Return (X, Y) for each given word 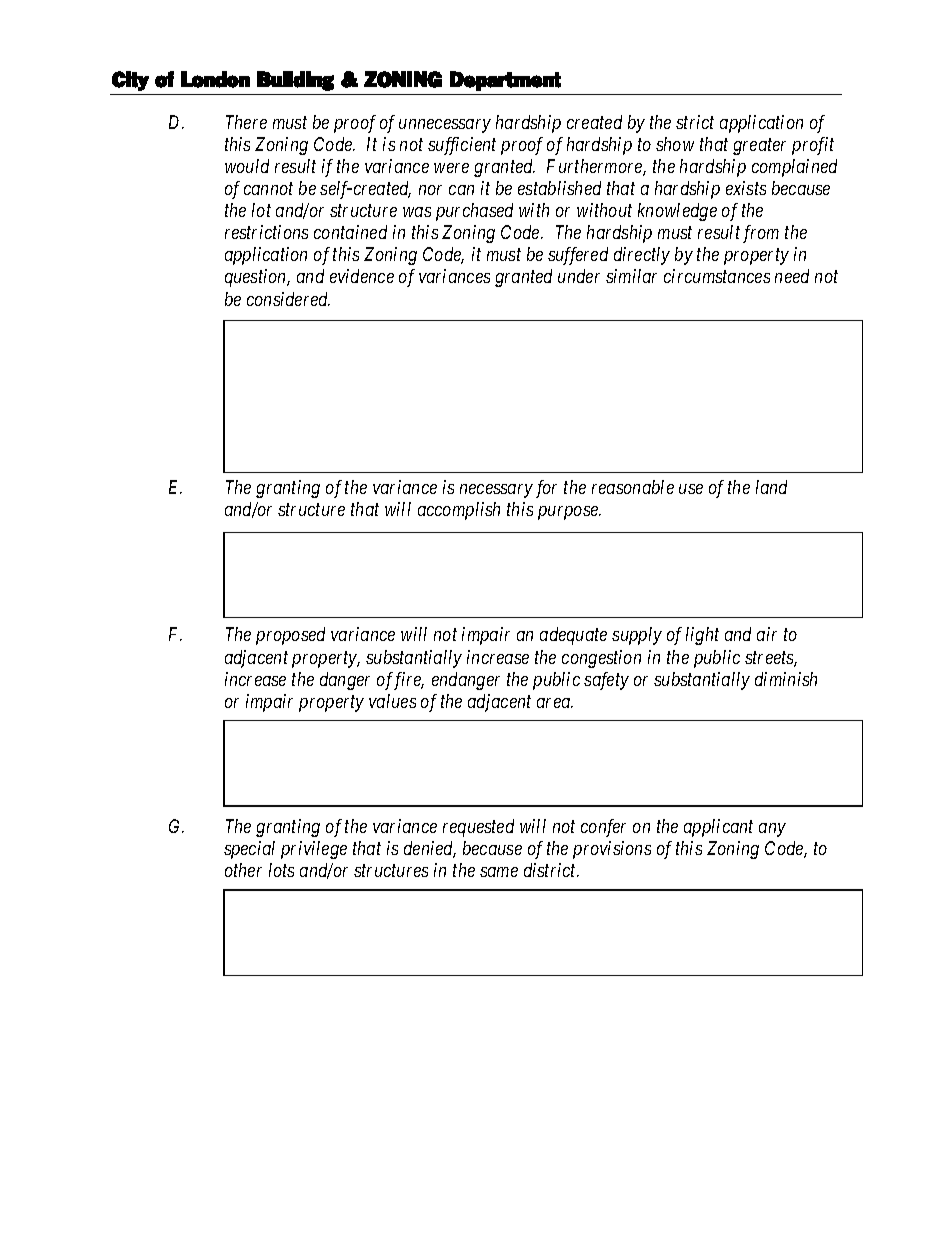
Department (505, 81)
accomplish (459, 511)
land (771, 487)
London (215, 79)
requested (478, 828)
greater (759, 147)
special (249, 850)
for (546, 489)
